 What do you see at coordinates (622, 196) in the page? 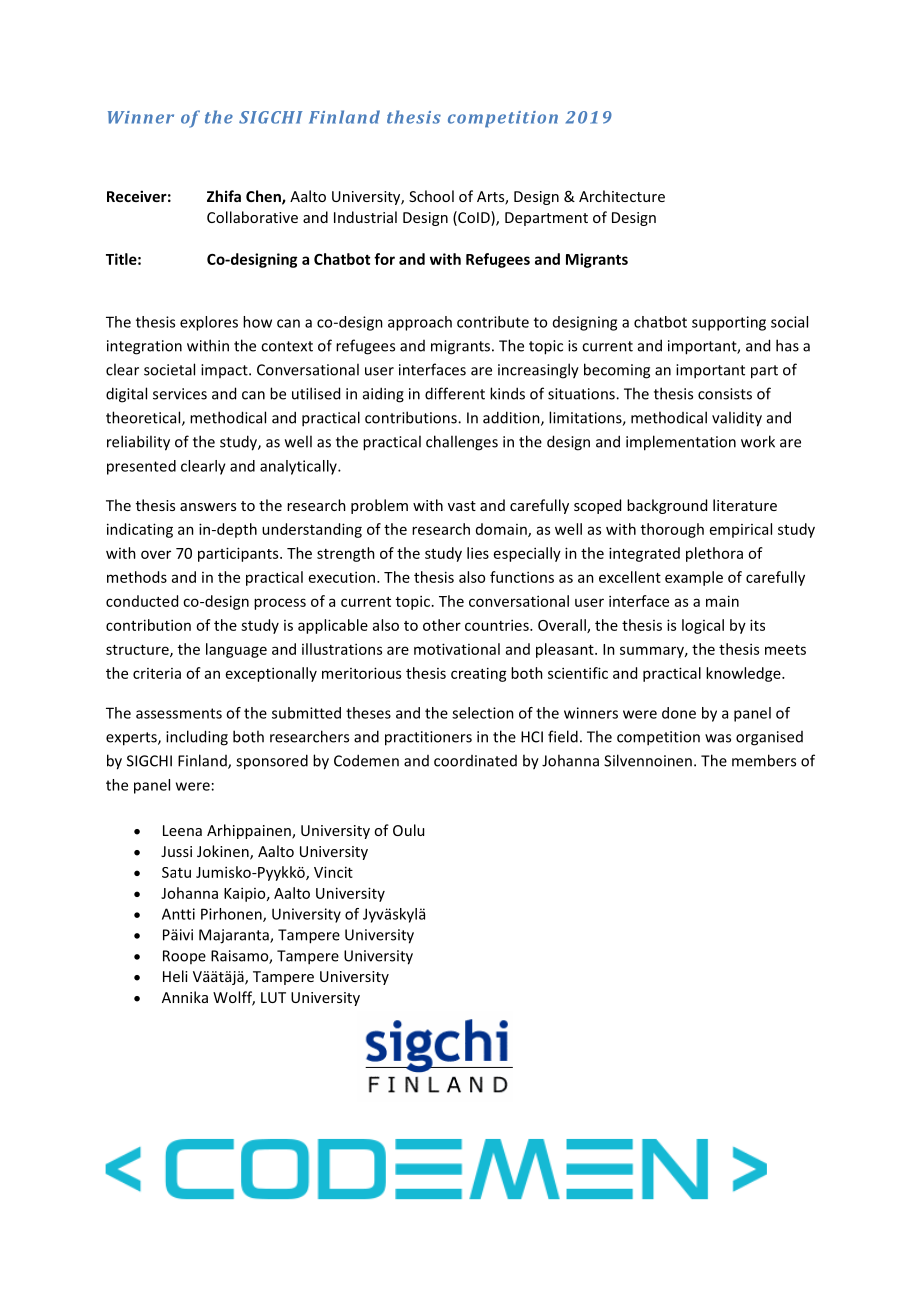
I see `Architecture` at bounding box center [622, 196].
